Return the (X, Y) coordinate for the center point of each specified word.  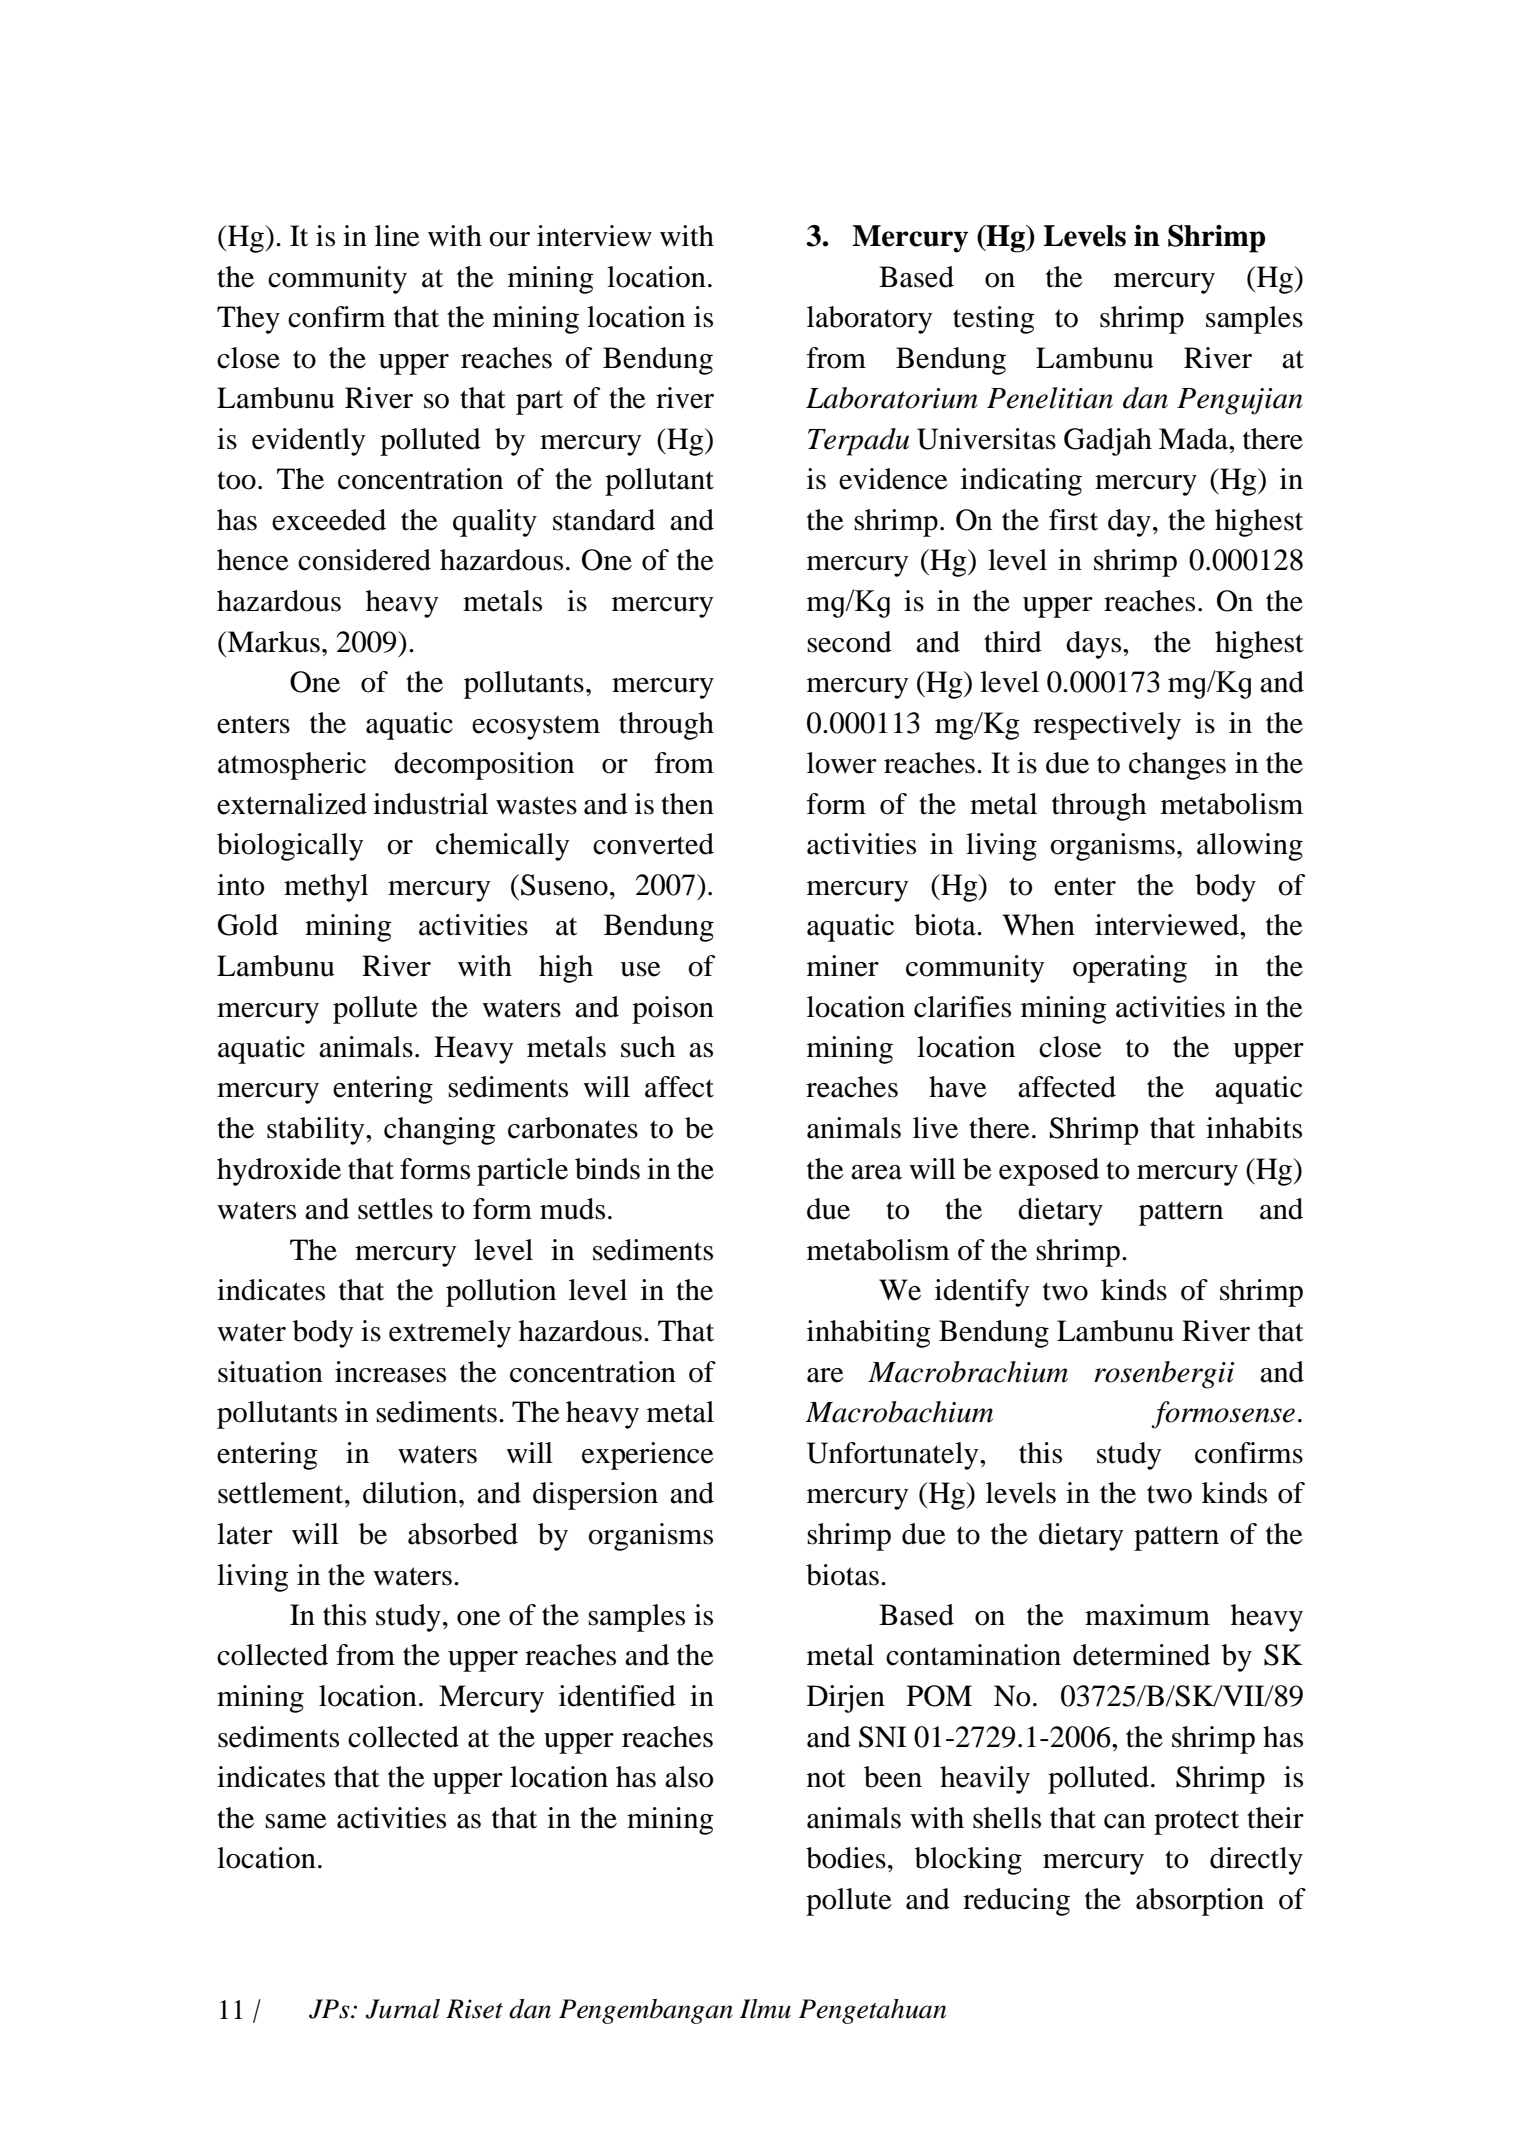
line (397, 236)
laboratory (869, 320)
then (687, 804)
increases (390, 1372)
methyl (326, 888)
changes (1177, 766)
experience (648, 1456)
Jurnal (402, 2009)
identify (982, 1293)
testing (994, 320)
